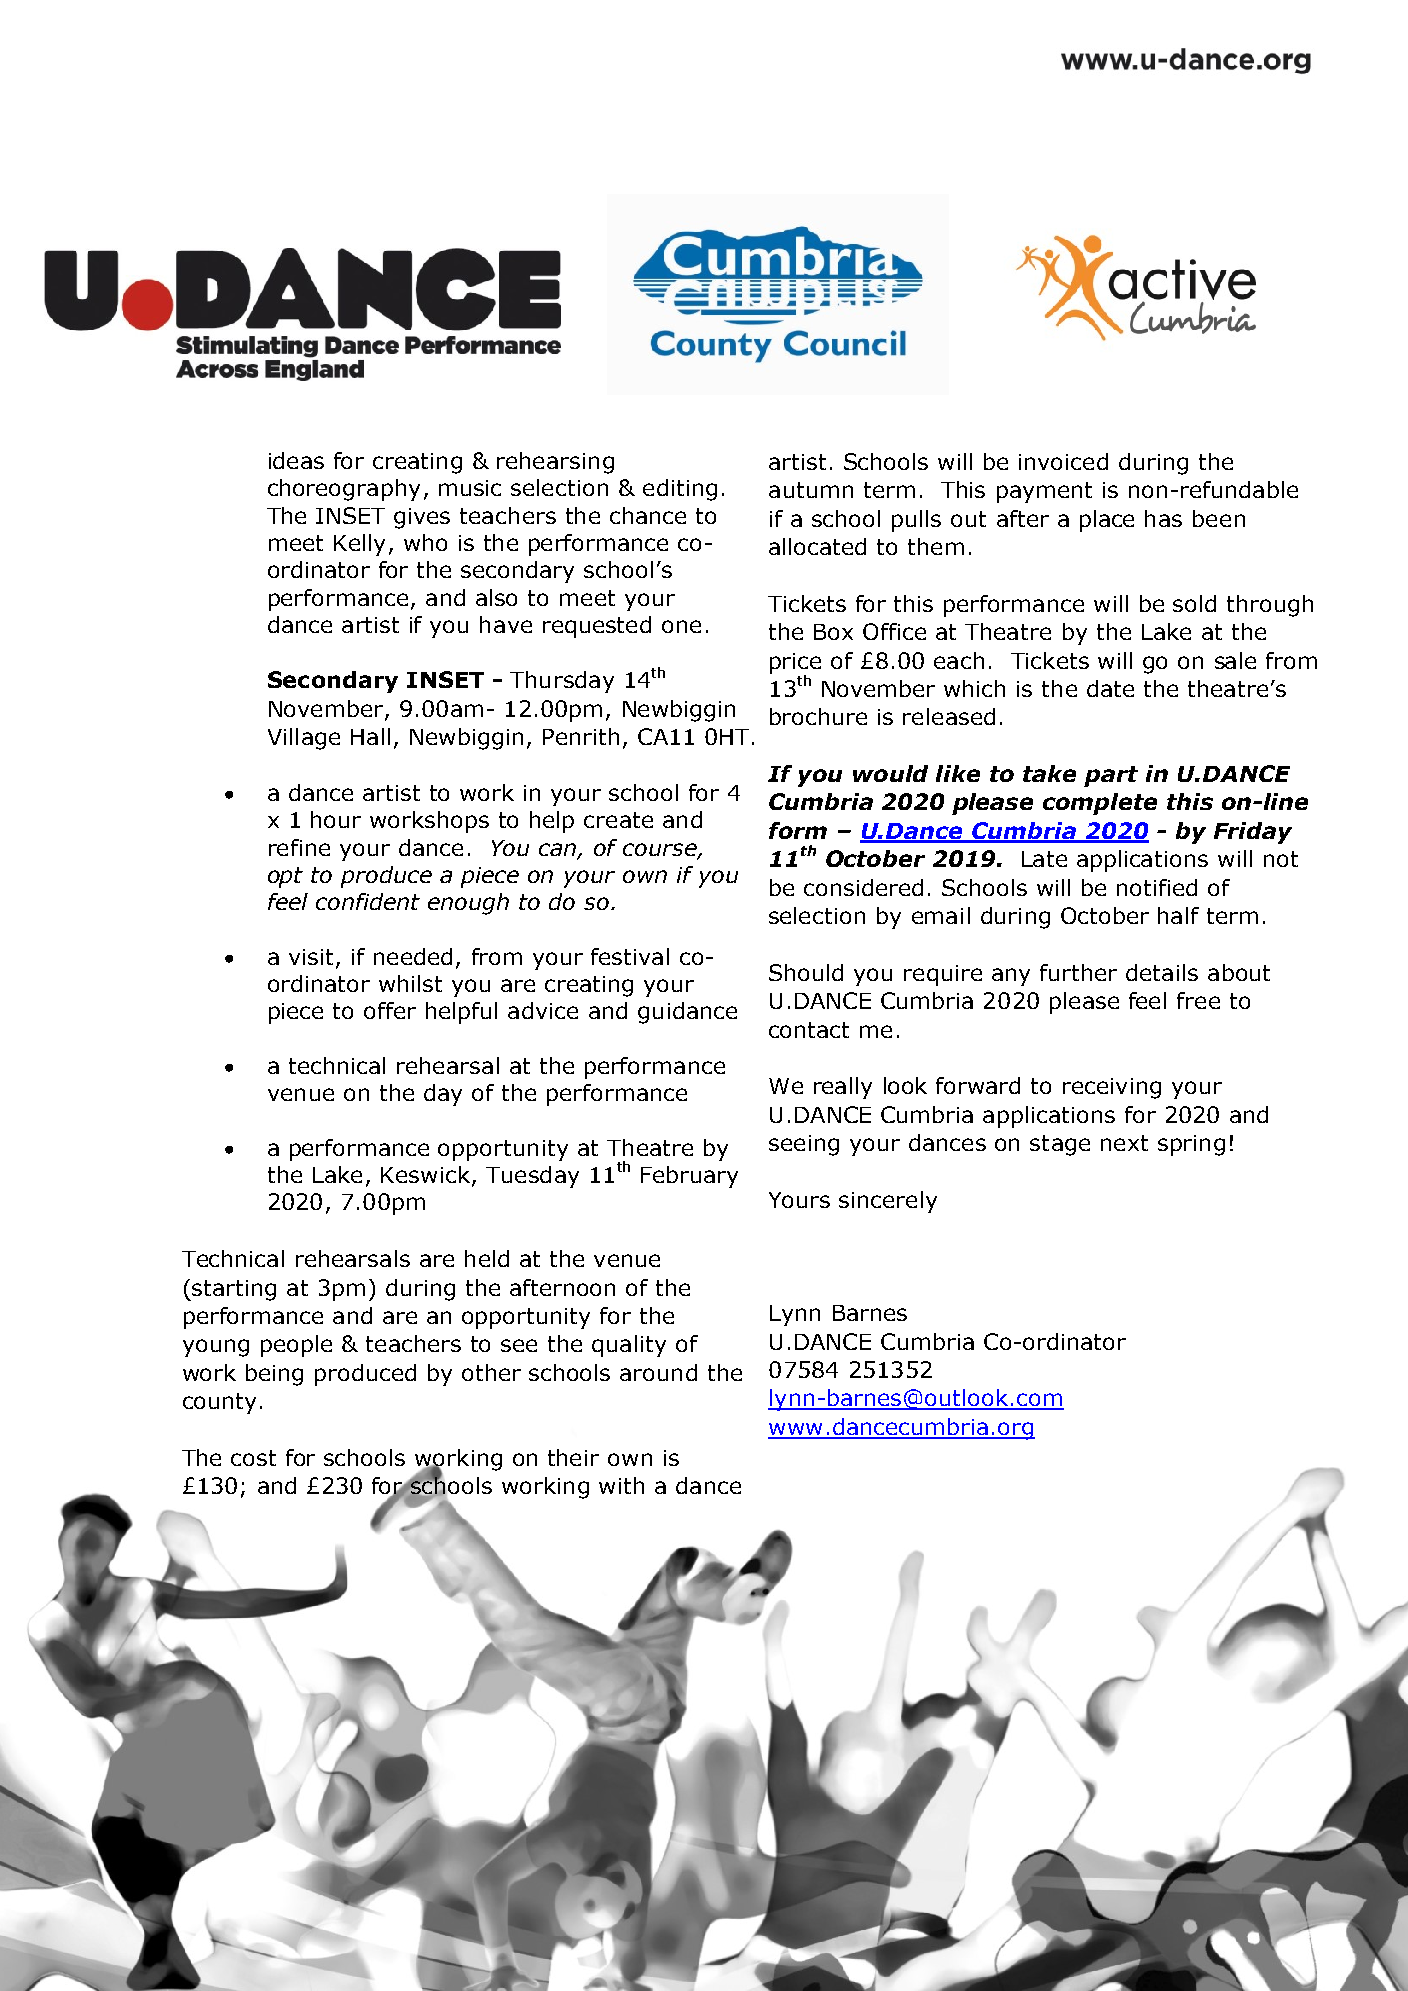  Describe the element at coordinates (806, 972) in the screenshot. I see `Should` at that location.
